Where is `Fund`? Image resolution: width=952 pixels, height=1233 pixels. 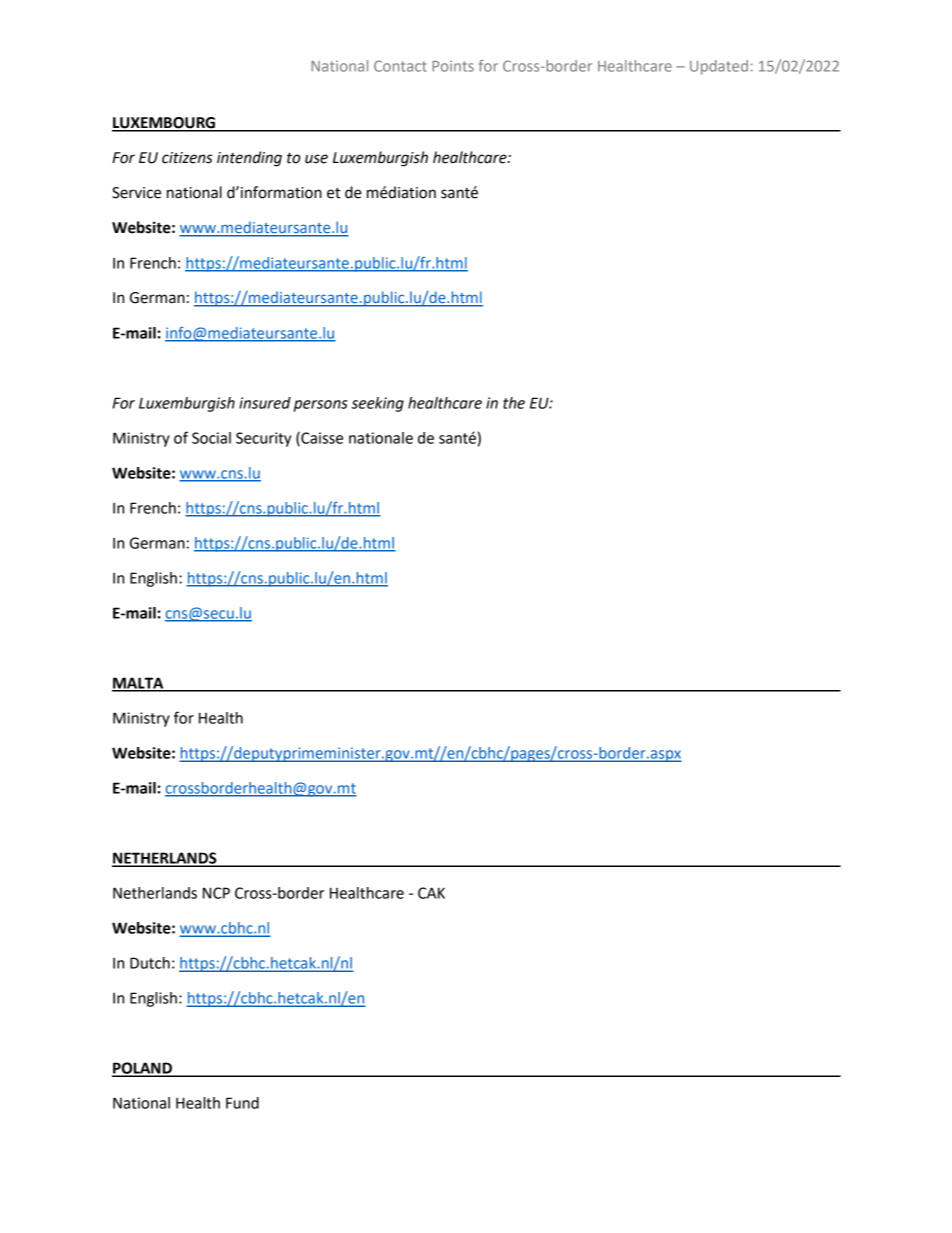 Fund is located at coordinates (242, 1103).
